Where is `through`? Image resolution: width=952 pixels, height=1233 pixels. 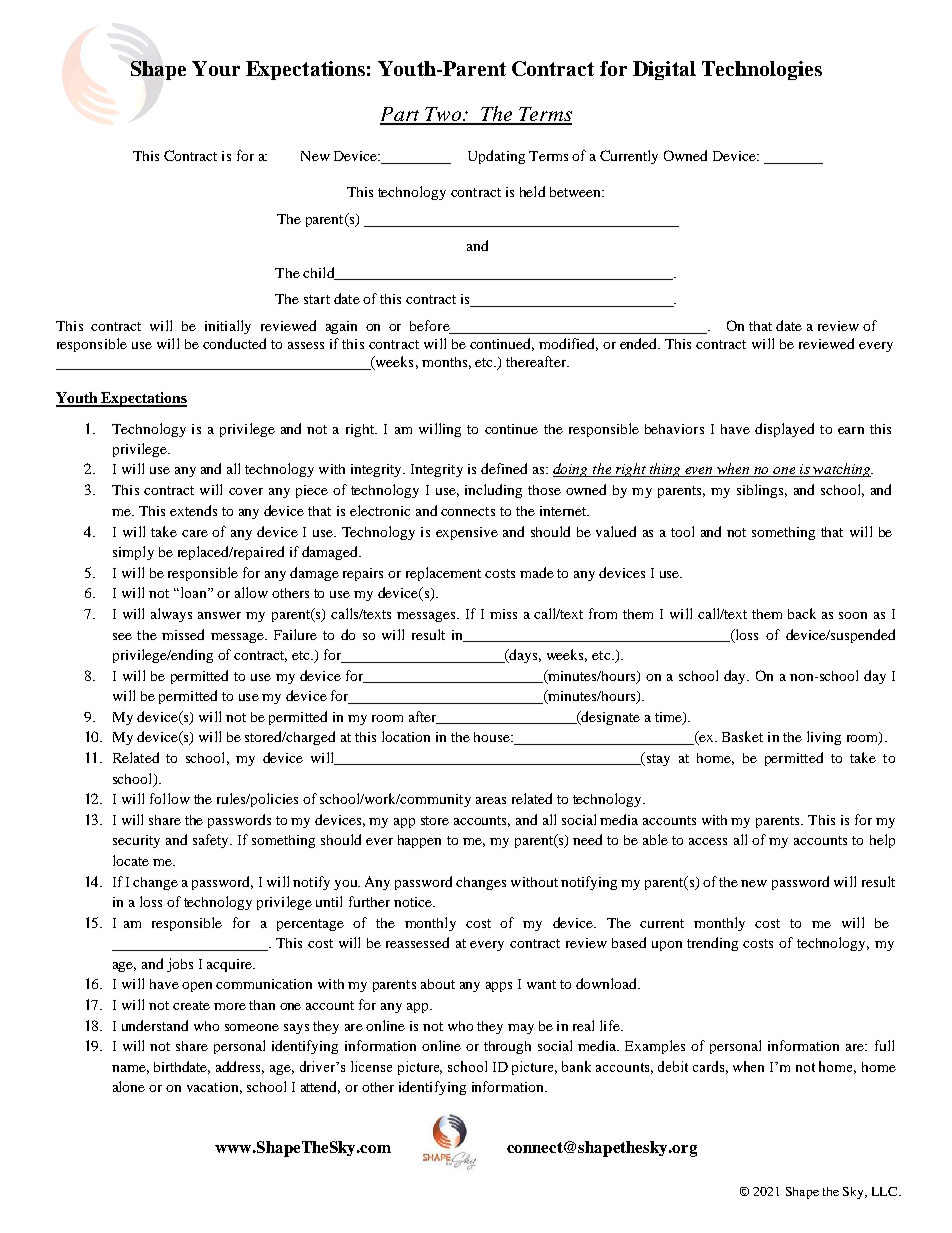 through is located at coordinates (507, 1047).
